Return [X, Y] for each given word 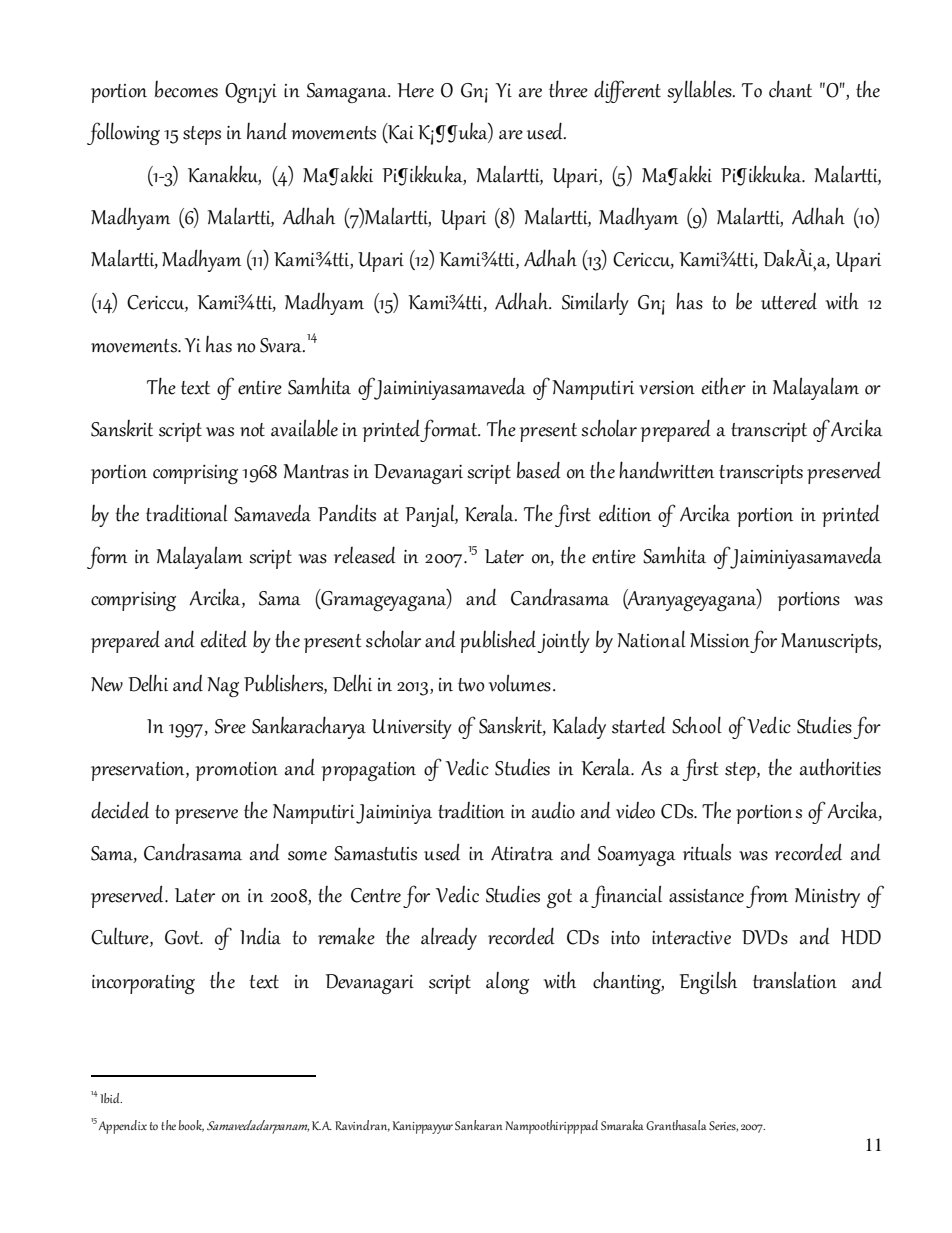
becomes [186, 89]
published [498, 641]
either [724, 386]
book [191, 1126]
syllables [700, 91]
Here [415, 90]
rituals [707, 852]
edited [224, 639]
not [252, 430]
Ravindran [362, 1126]
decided [120, 810]
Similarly [595, 303]
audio [553, 810]
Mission [720, 640]
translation [795, 980]
